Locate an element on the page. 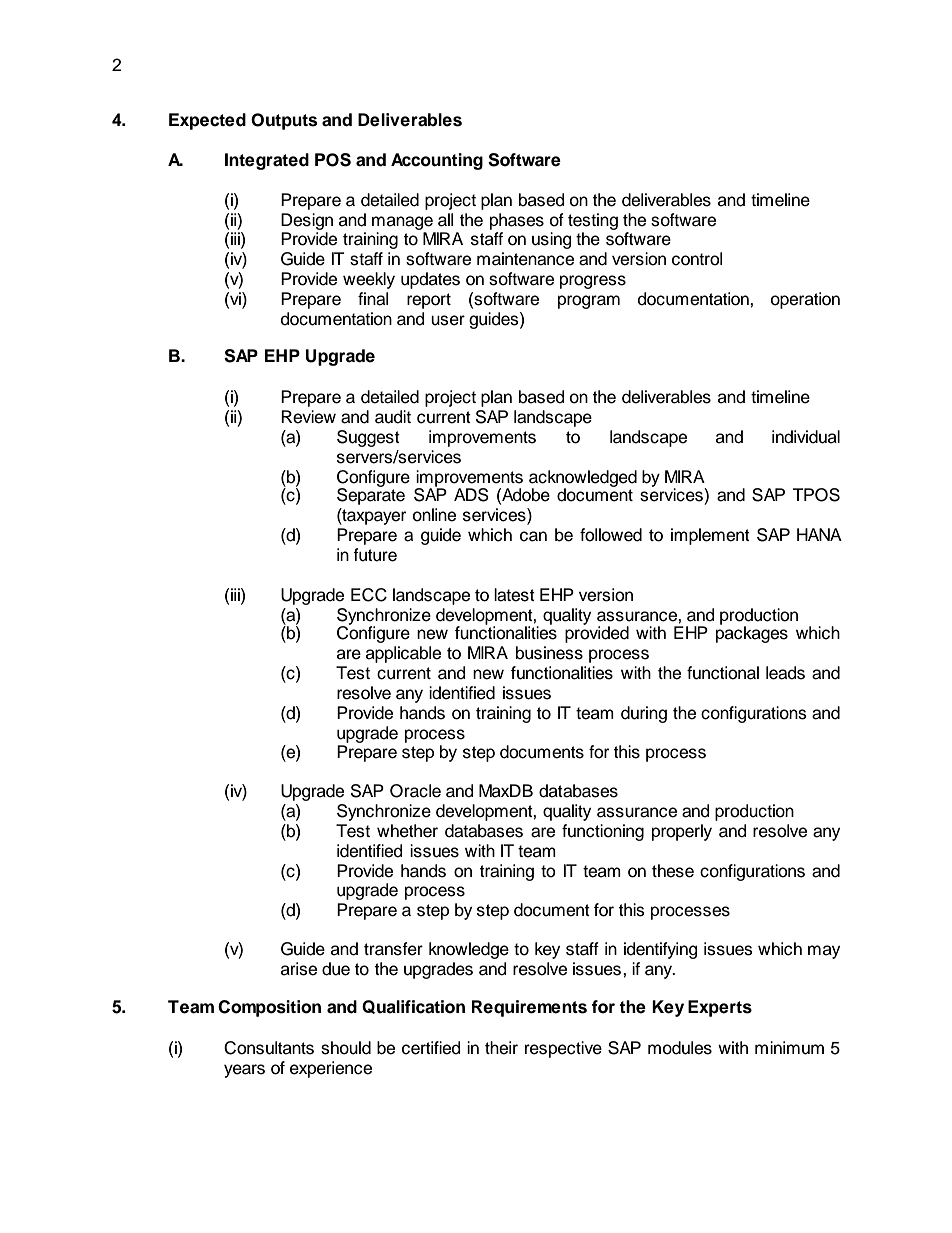 The height and width of the document is (1233, 952). minimum is located at coordinates (789, 1048).
